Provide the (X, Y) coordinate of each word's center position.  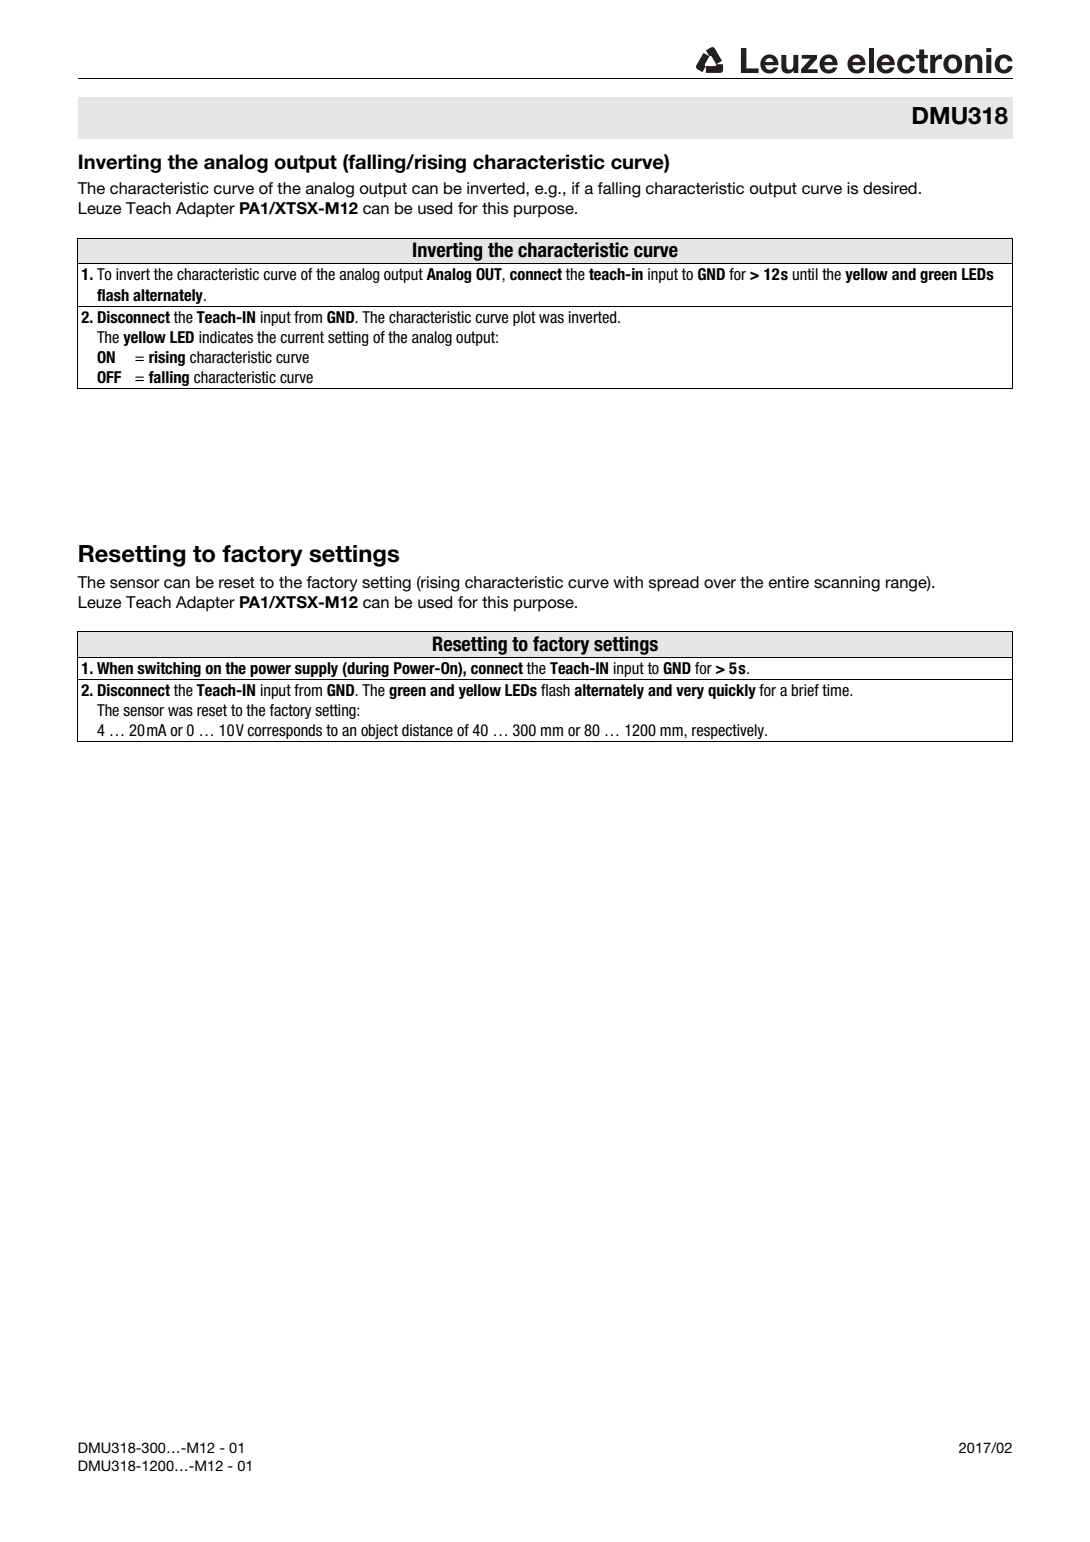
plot (524, 318)
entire (789, 582)
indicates (226, 337)
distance (427, 730)
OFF (109, 377)
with (628, 582)
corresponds (285, 733)
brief (805, 690)
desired (890, 188)
